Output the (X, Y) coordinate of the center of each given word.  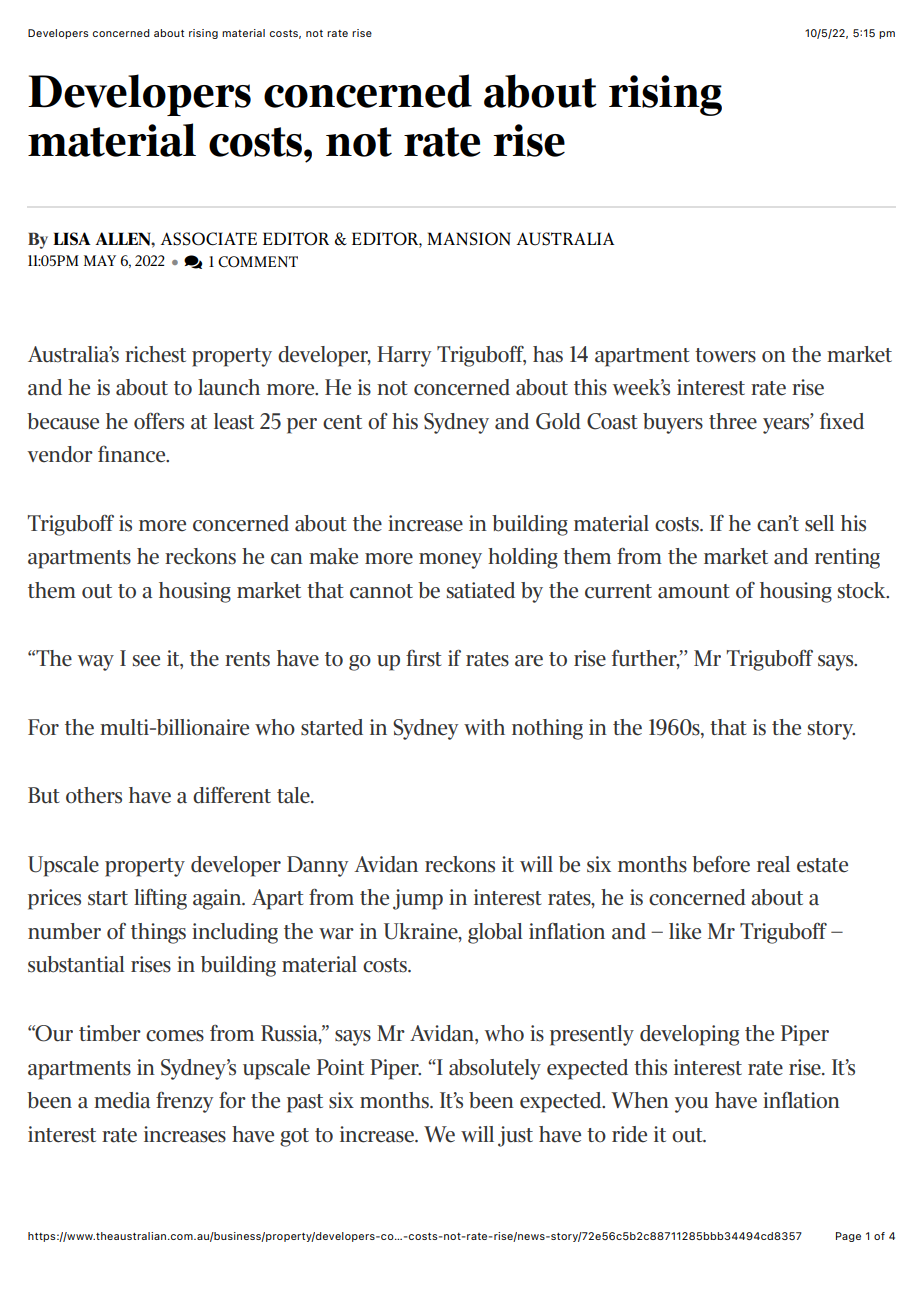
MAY (100, 260)
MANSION (469, 239)
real (773, 864)
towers (725, 355)
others (94, 795)
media (122, 1100)
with (484, 727)
